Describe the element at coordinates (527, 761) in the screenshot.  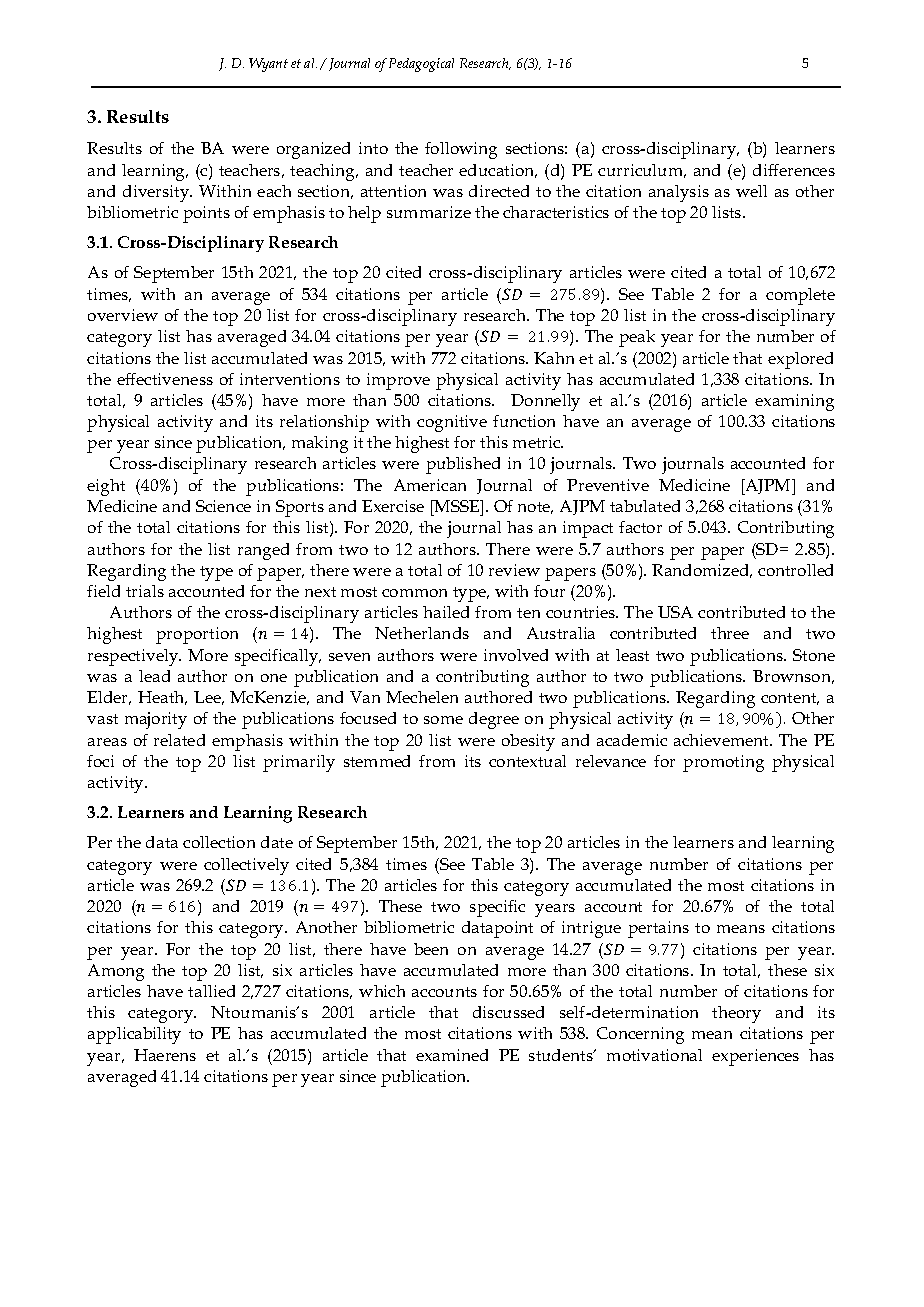
I see `contextual` at that location.
